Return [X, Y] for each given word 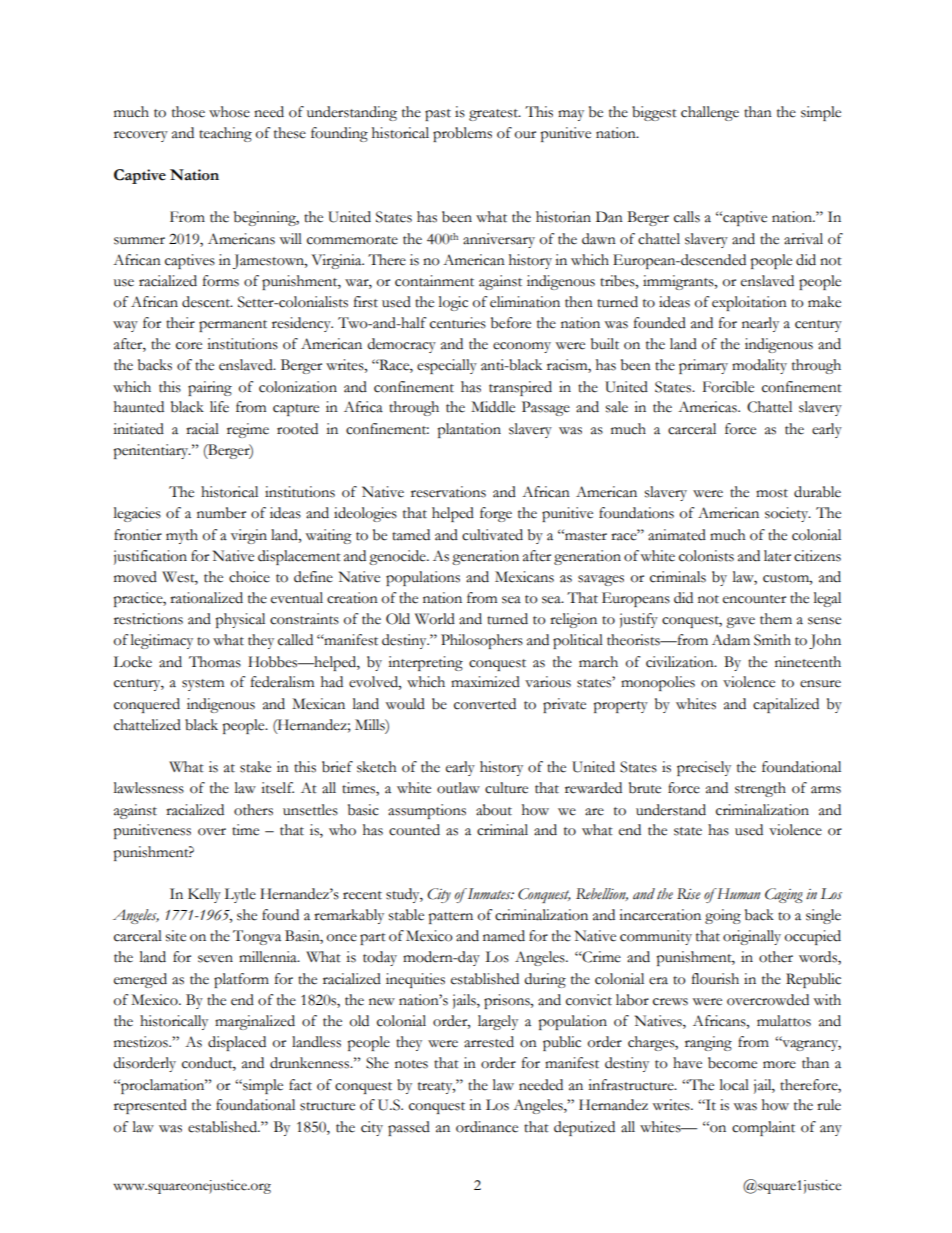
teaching [225, 134]
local [734, 1085]
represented [150, 1106]
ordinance [487, 1127]
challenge [710, 113]
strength [760, 789]
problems [462, 134]
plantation [469, 430]
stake [255, 767]
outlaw [458, 788]
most [772, 493]
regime [248, 430]
